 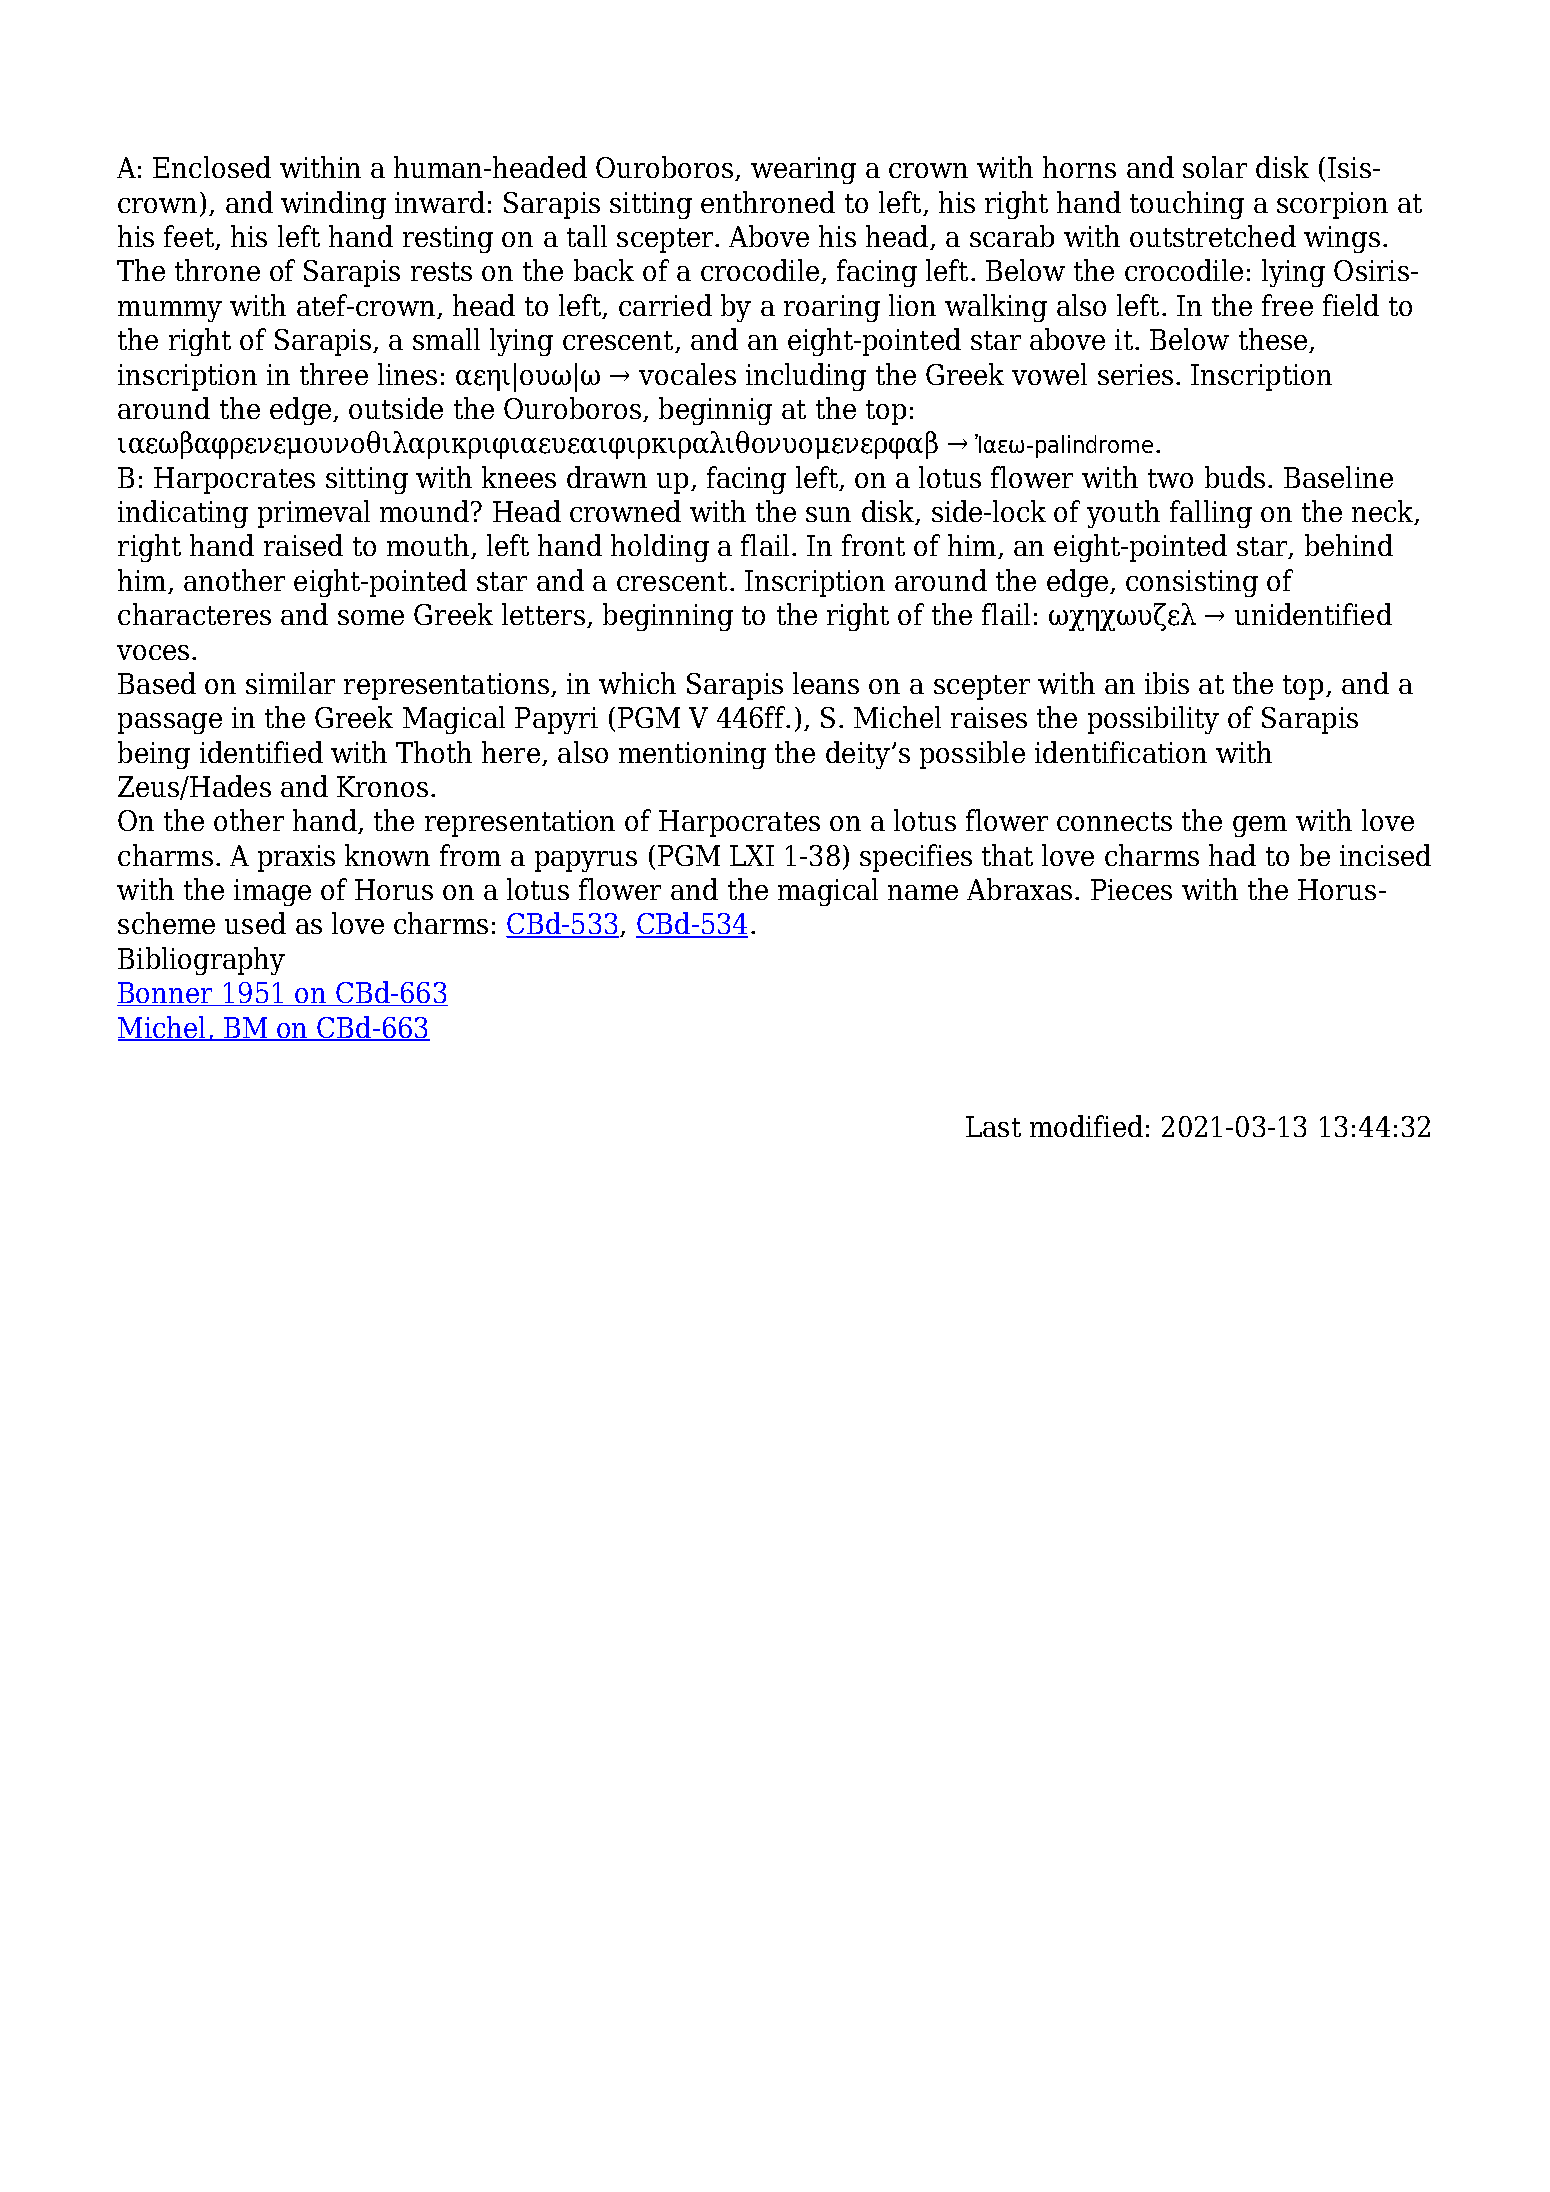 I want to click on buds, so click(x=1235, y=477).
